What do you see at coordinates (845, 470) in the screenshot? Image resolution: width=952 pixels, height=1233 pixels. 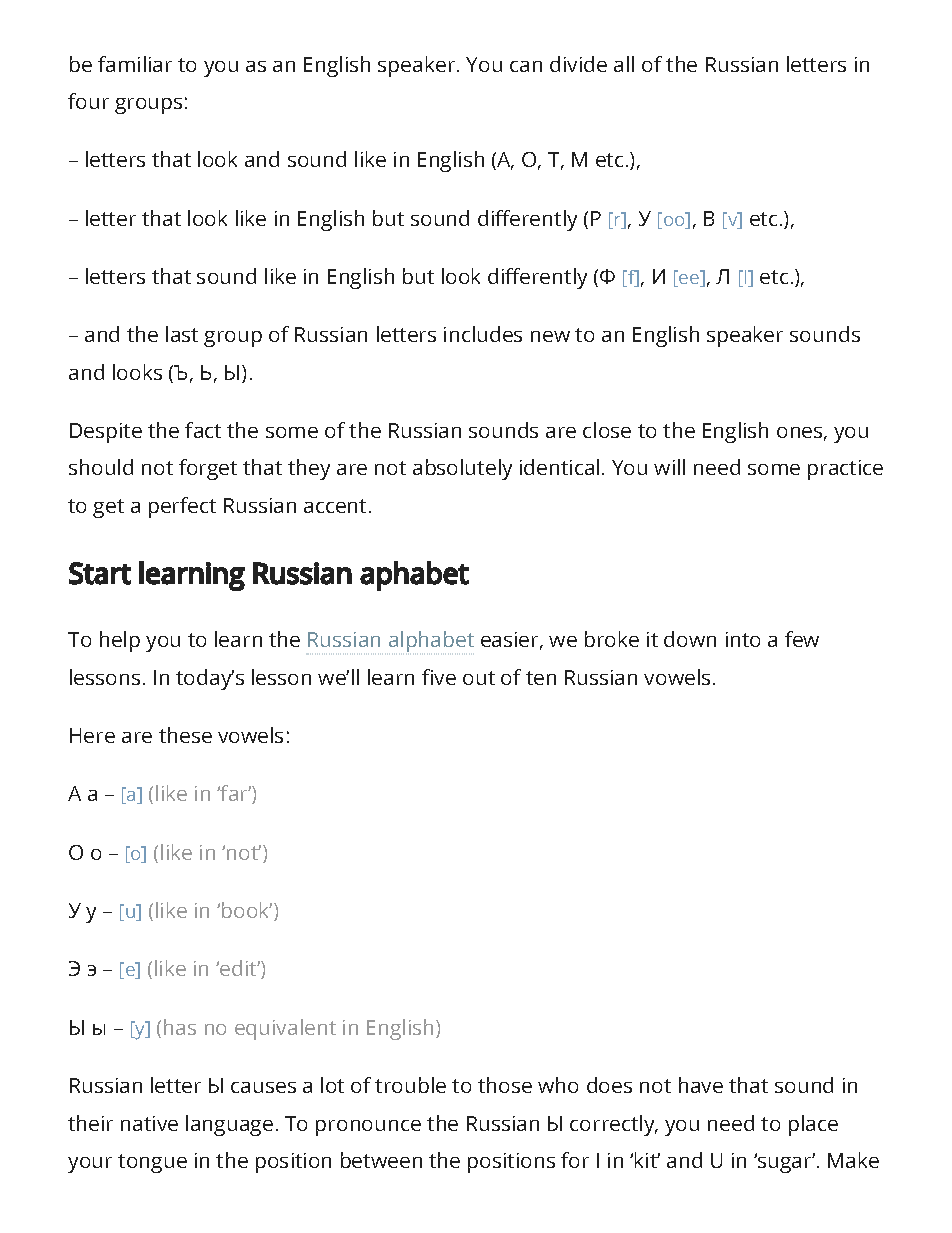 I see `practice` at bounding box center [845, 470].
